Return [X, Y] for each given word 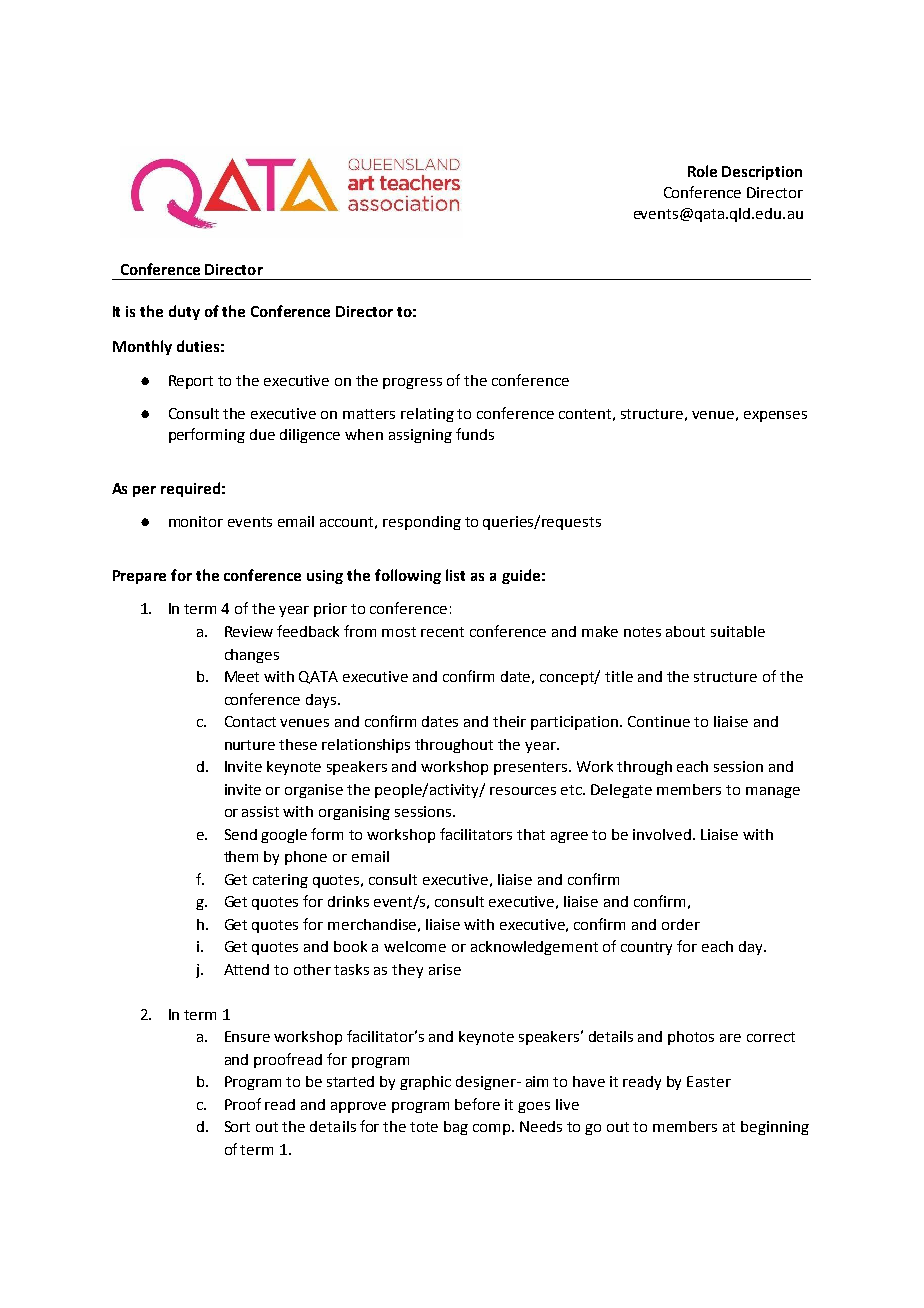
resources [523, 791]
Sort [237, 1126]
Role [702, 171]
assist [260, 811]
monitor [196, 521]
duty [184, 312]
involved [663, 834]
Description [762, 173]
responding [422, 523]
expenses [775, 416]
